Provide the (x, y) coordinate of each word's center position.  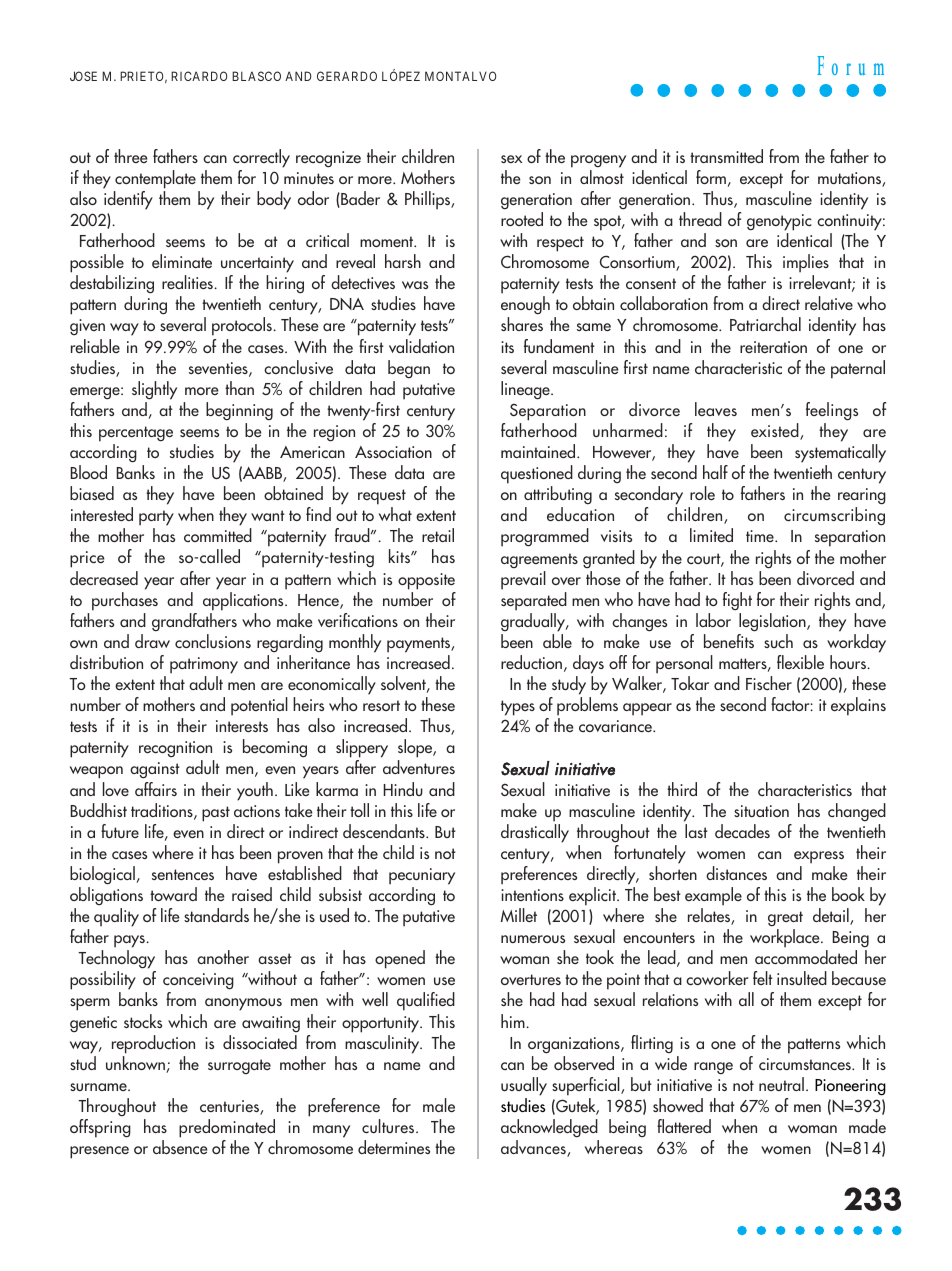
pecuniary (422, 876)
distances (736, 873)
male (439, 1105)
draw (152, 641)
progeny (598, 161)
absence (180, 1147)
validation (421, 346)
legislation (773, 622)
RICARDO (199, 76)
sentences (183, 874)
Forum (850, 65)
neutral (781, 1084)
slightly (154, 390)
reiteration (773, 347)
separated (534, 601)
